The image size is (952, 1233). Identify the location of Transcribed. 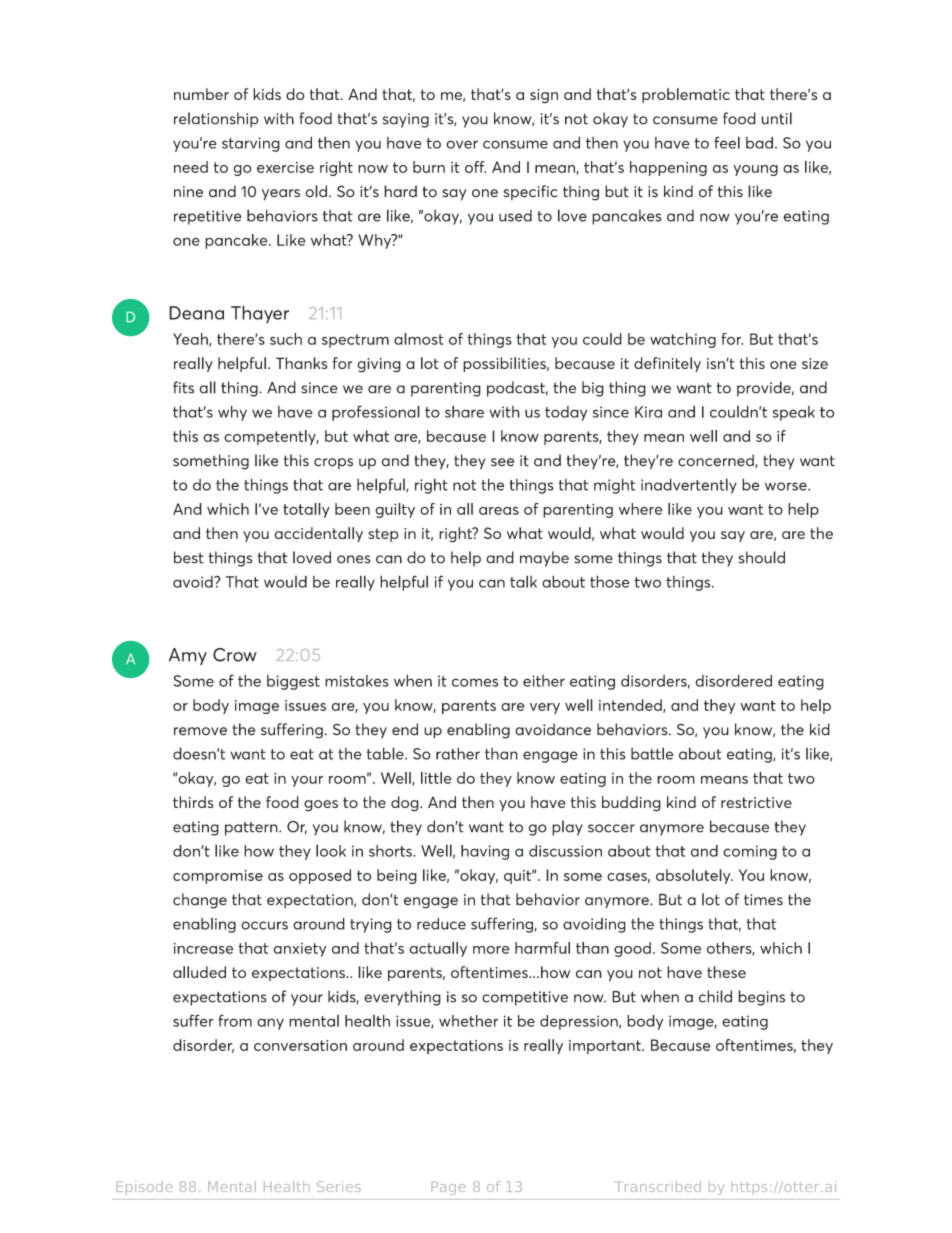
(659, 1186).
